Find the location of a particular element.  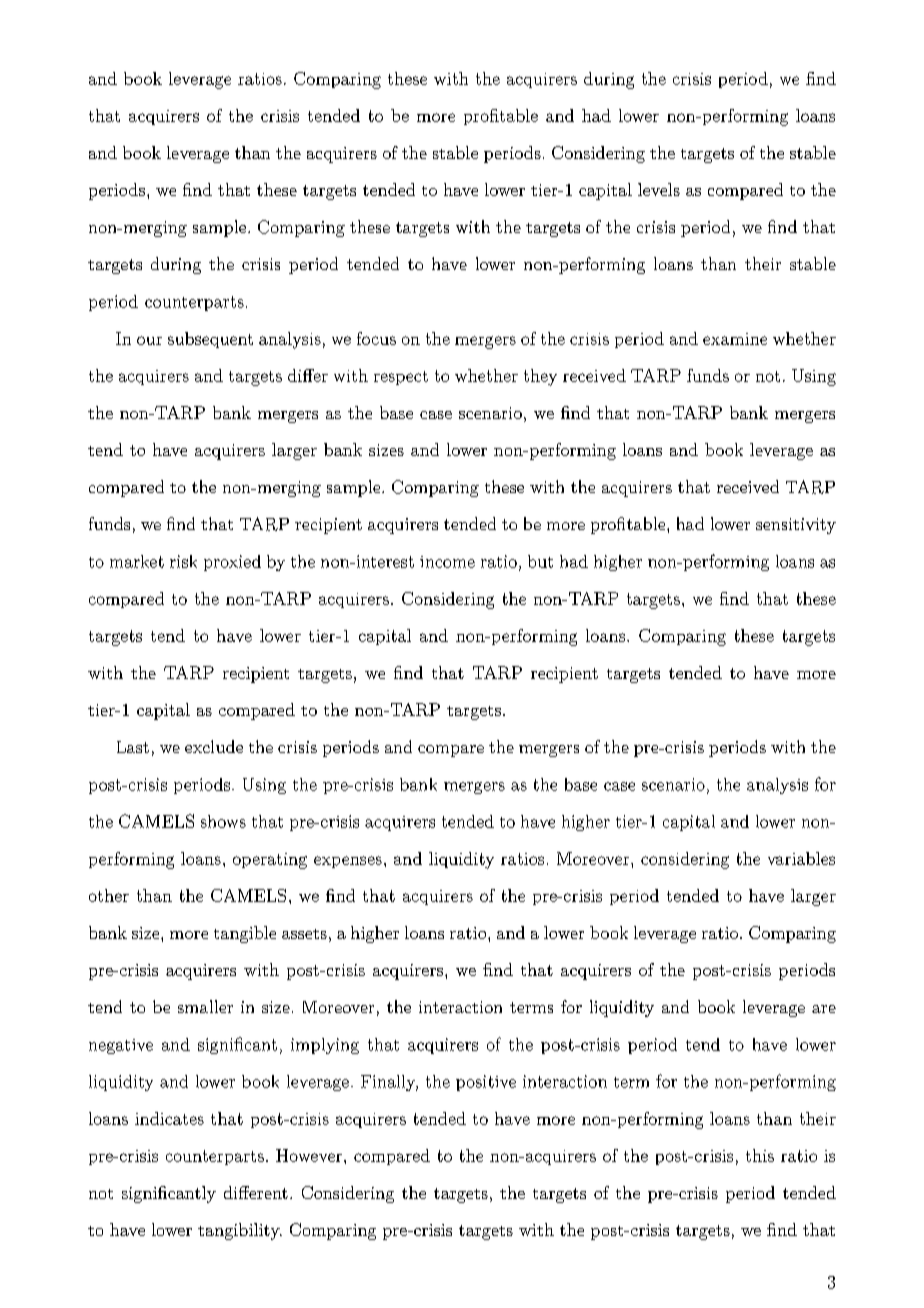

tangibility is located at coordinates (240, 1231).
